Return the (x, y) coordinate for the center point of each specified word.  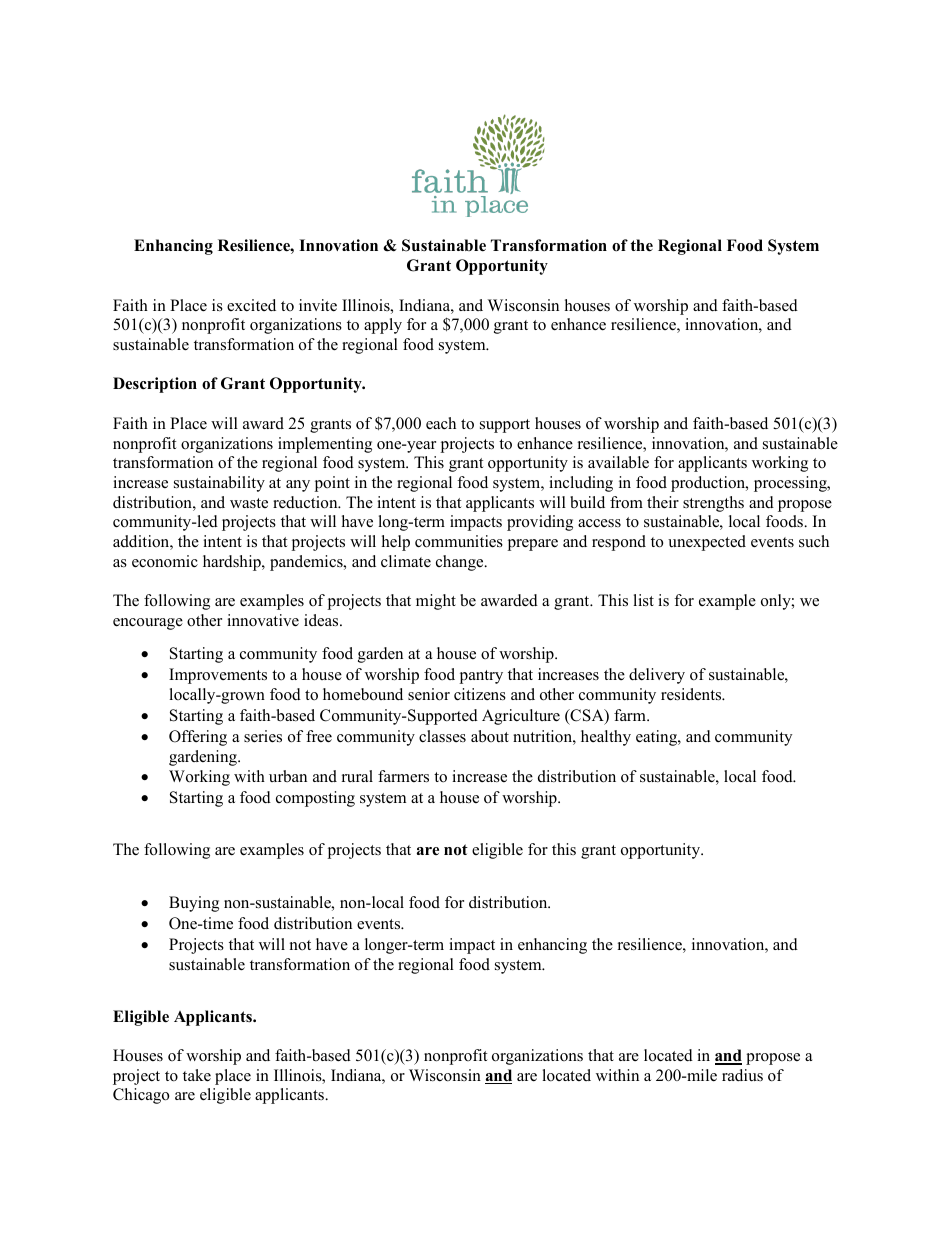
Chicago (141, 1096)
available (618, 462)
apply (383, 326)
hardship (233, 563)
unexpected (707, 543)
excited (251, 305)
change (461, 563)
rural (357, 776)
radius (742, 1075)
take (197, 1075)
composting (315, 799)
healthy (606, 738)
